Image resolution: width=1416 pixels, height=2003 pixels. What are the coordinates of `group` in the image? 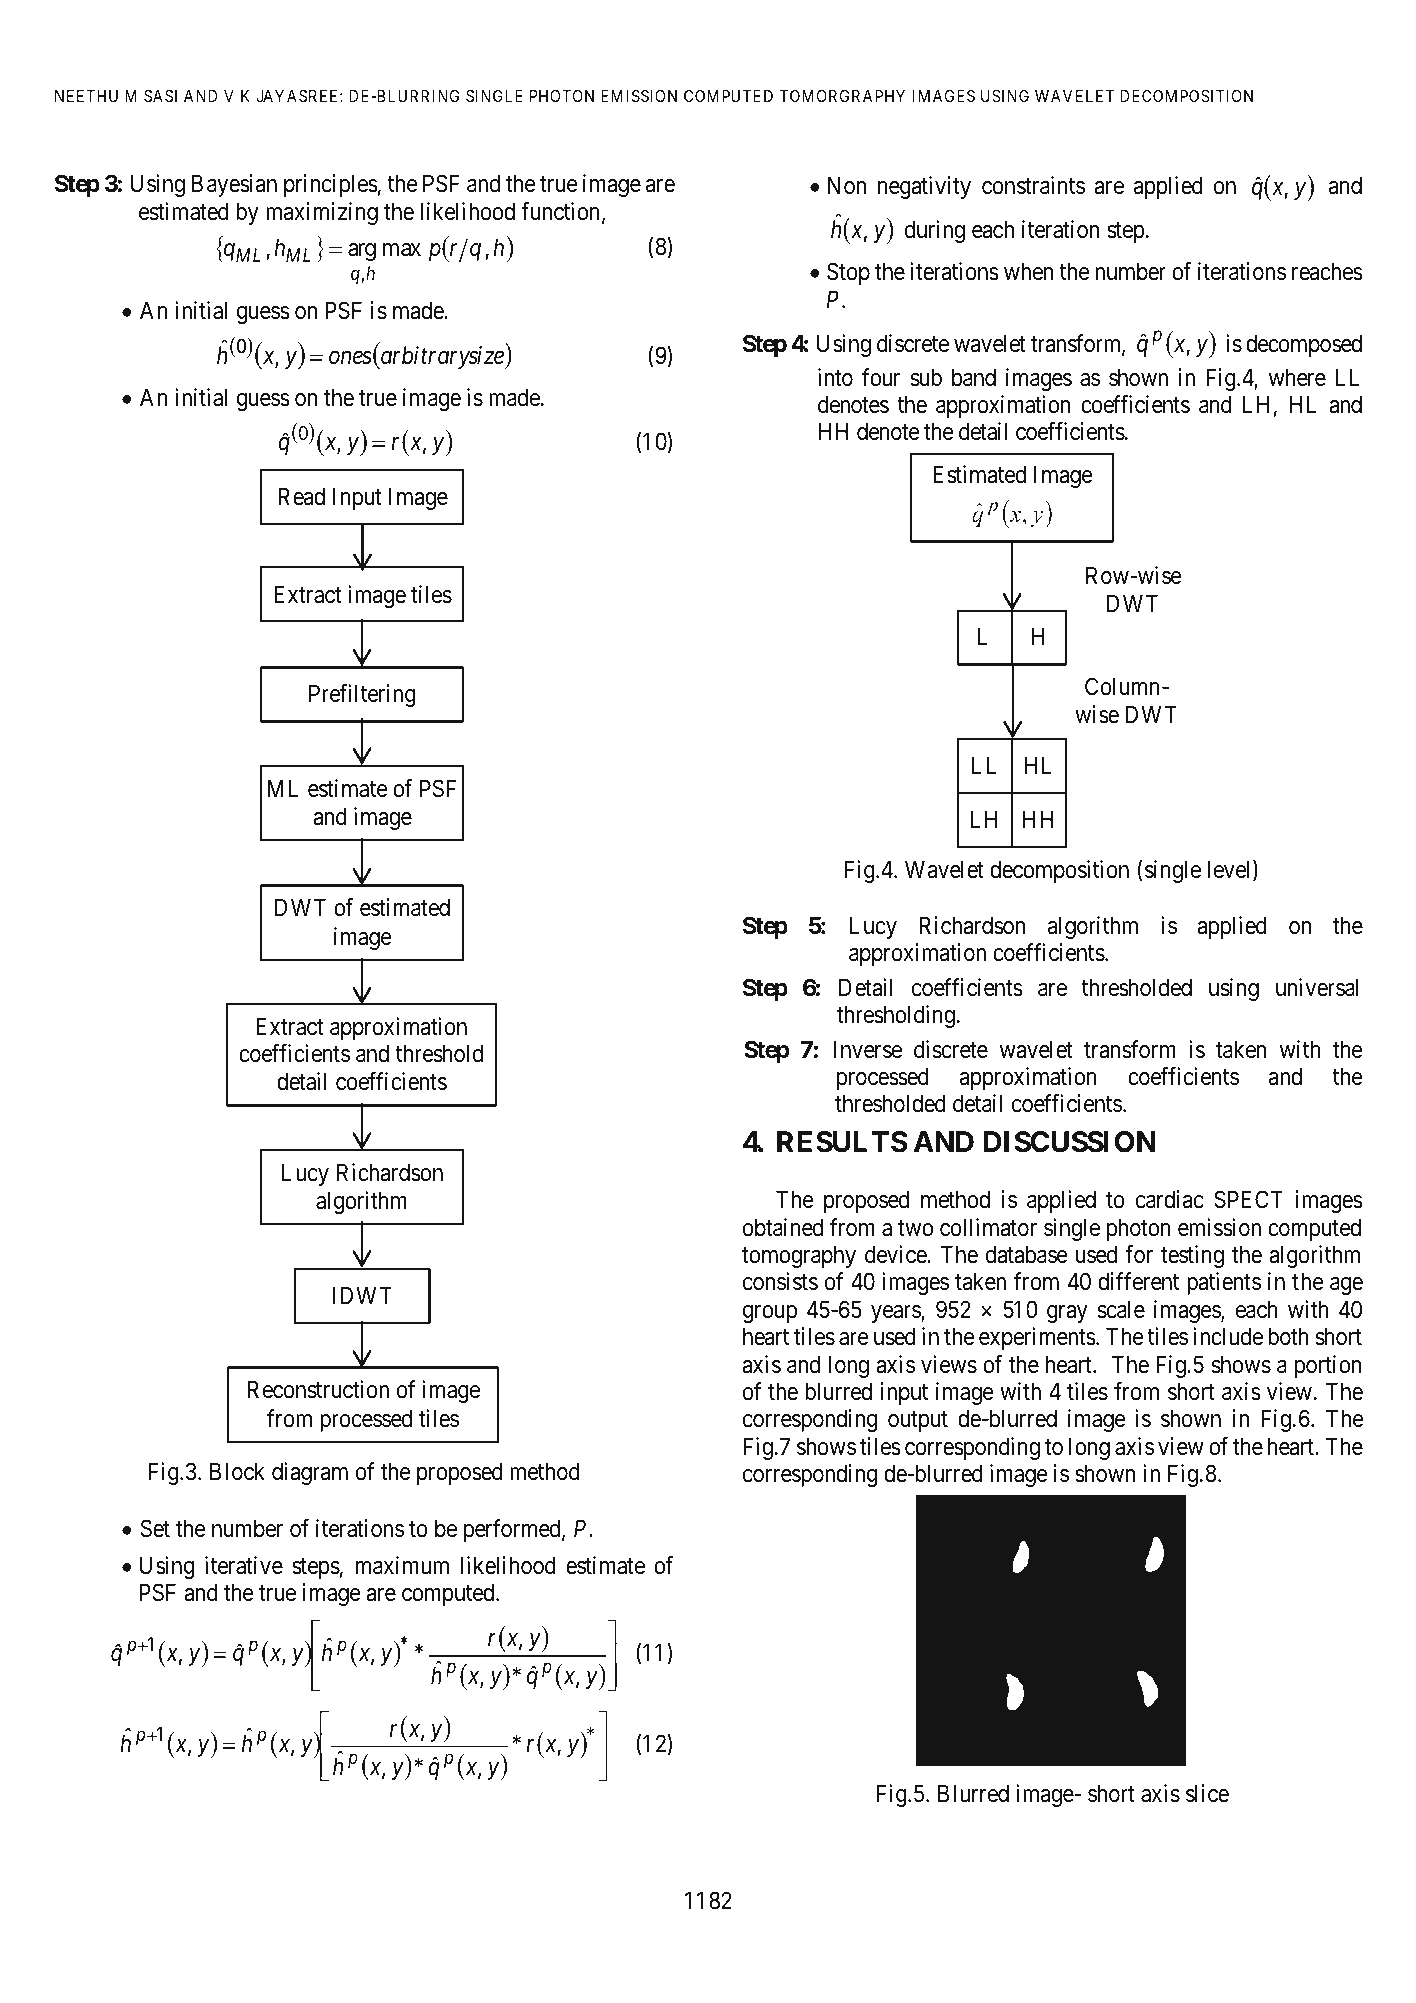 It's located at (770, 1314).
